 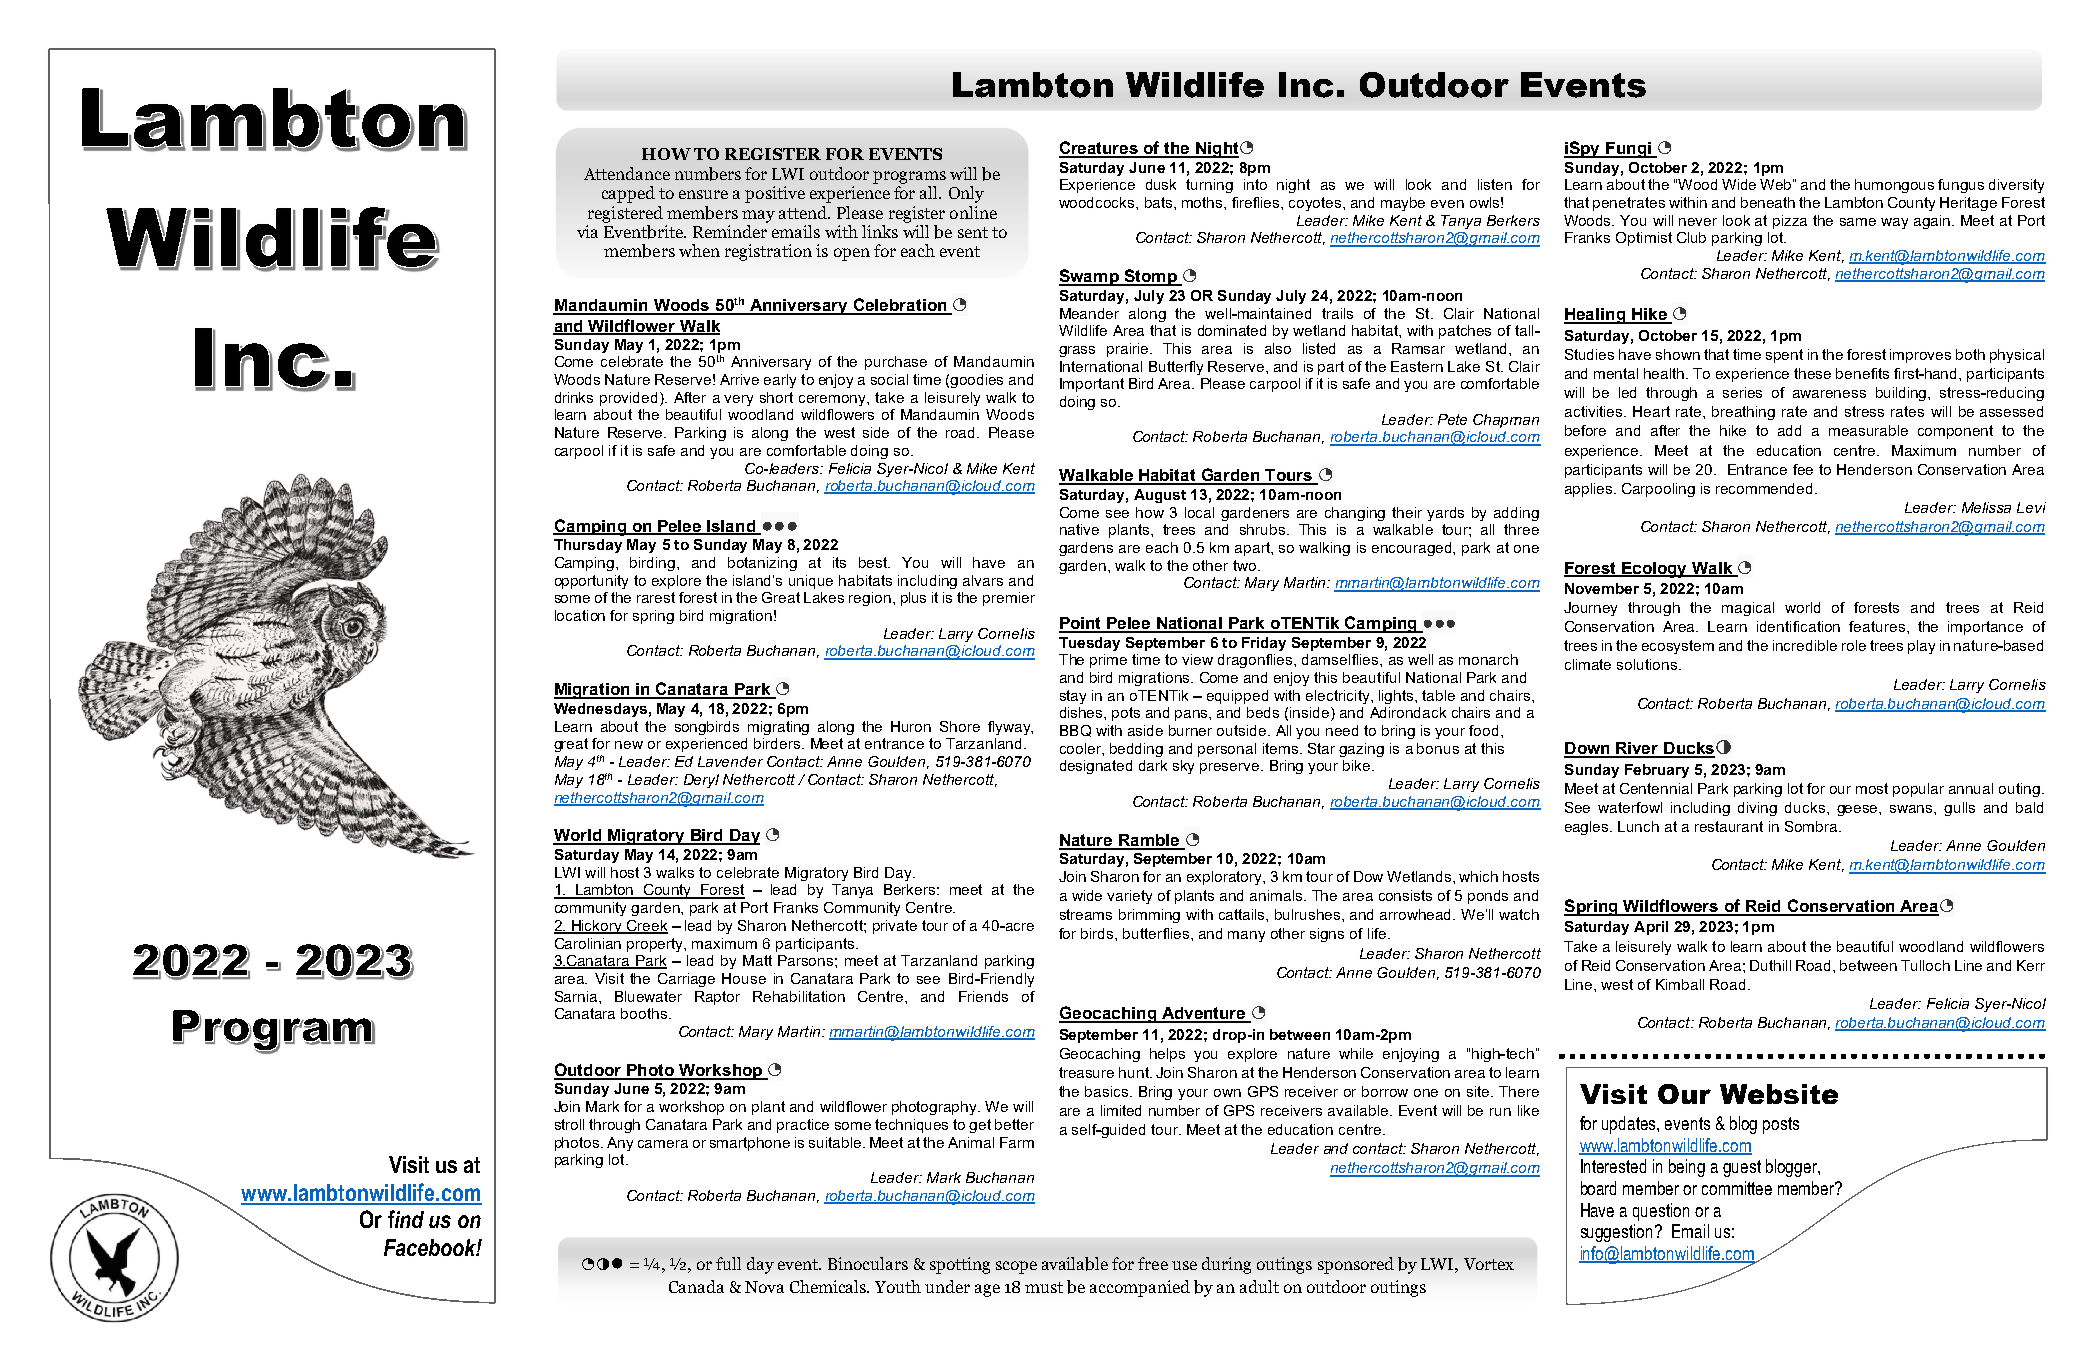 What do you see at coordinates (1209, 186) in the image?
I see `turning` at bounding box center [1209, 186].
